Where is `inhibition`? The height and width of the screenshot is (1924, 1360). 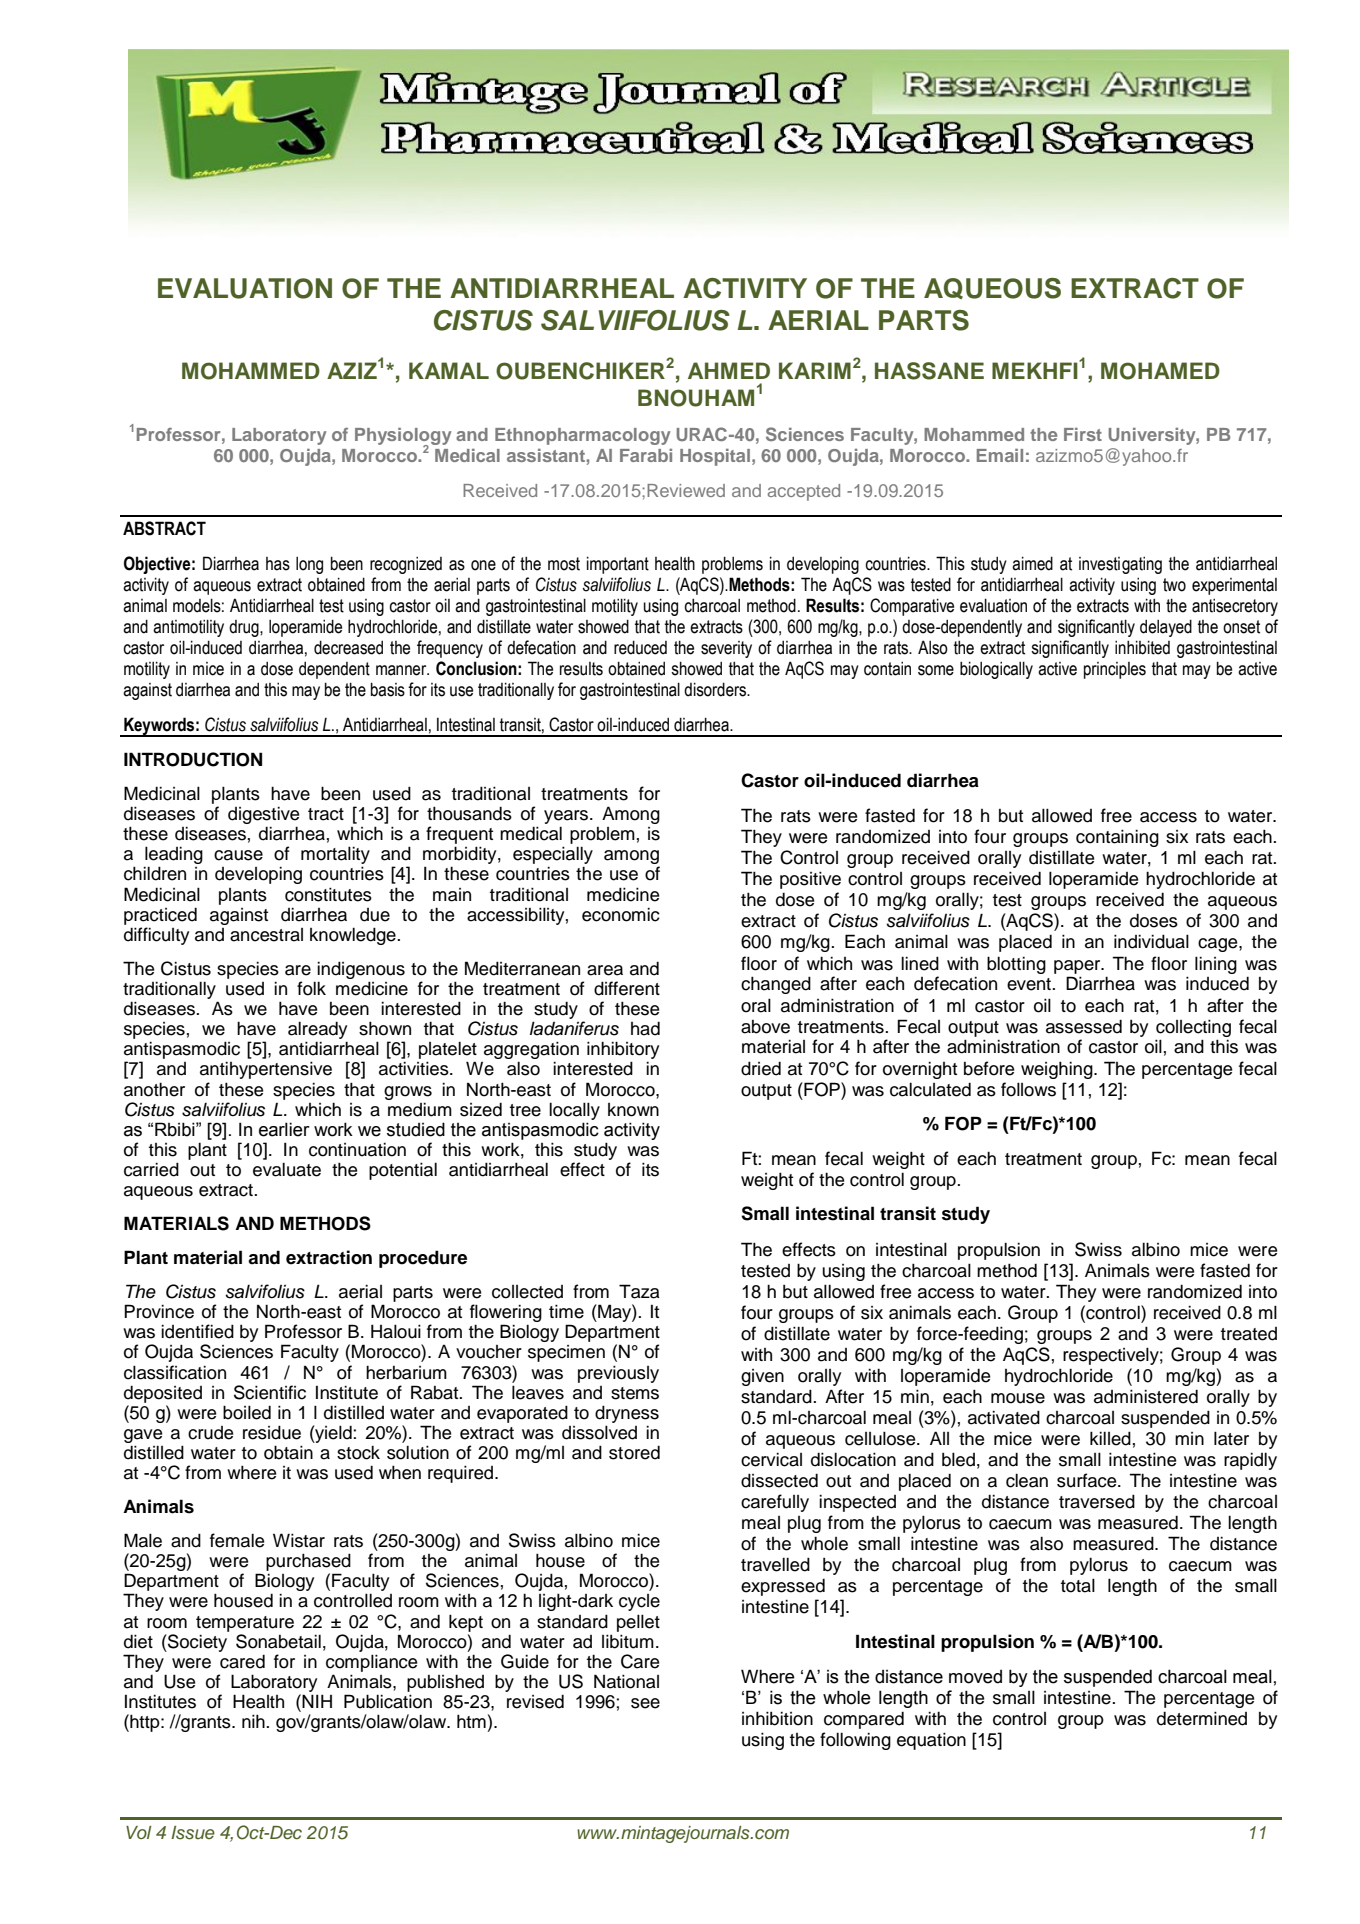
inhibition is located at coordinates (777, 1718).
